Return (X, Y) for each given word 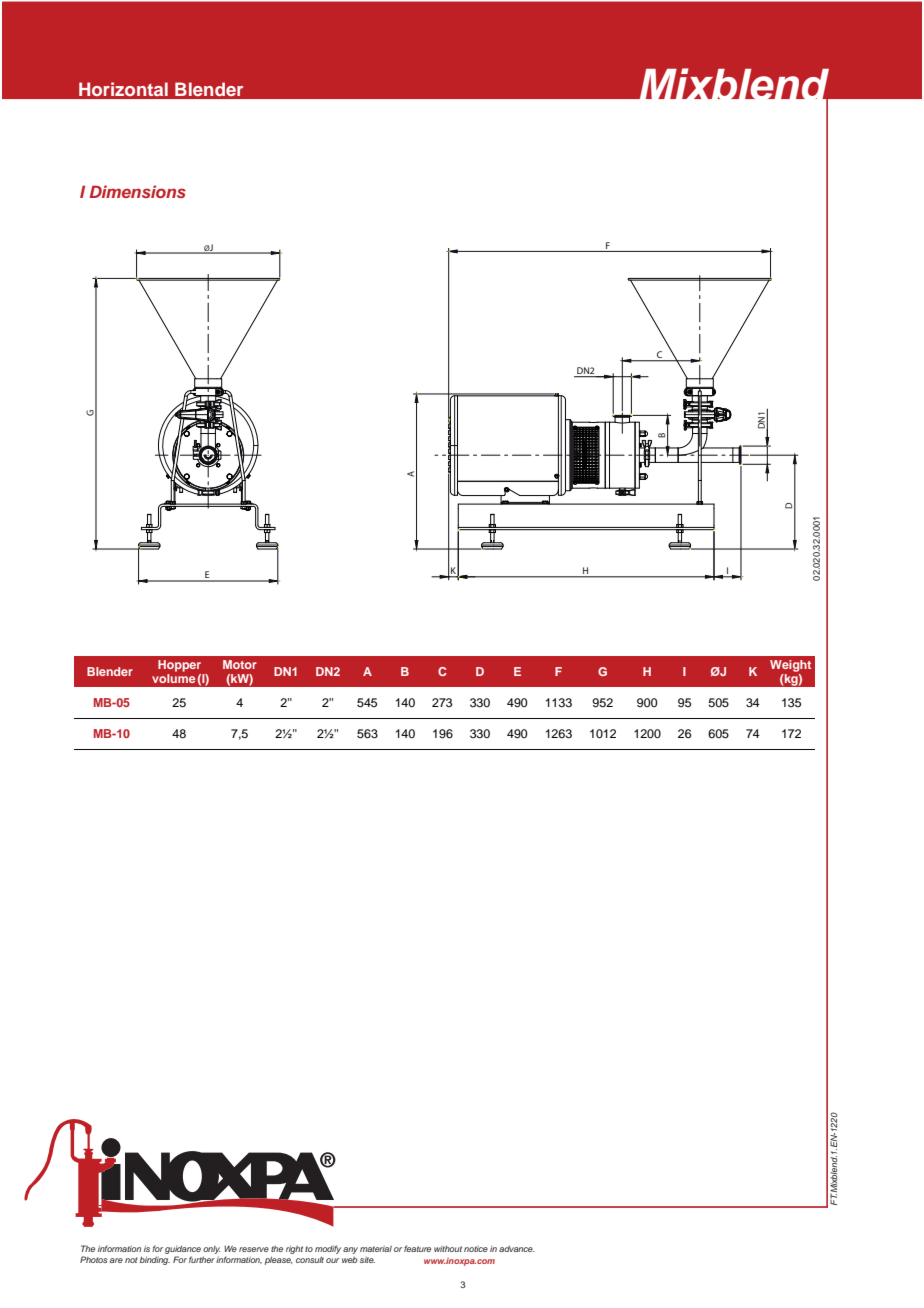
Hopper (179, 666)
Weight (790, 666)
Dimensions (137, 191)
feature (417, 1248)
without (448, 1248)
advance (517, 1248)
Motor (240, 664)
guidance (183, 1251)
